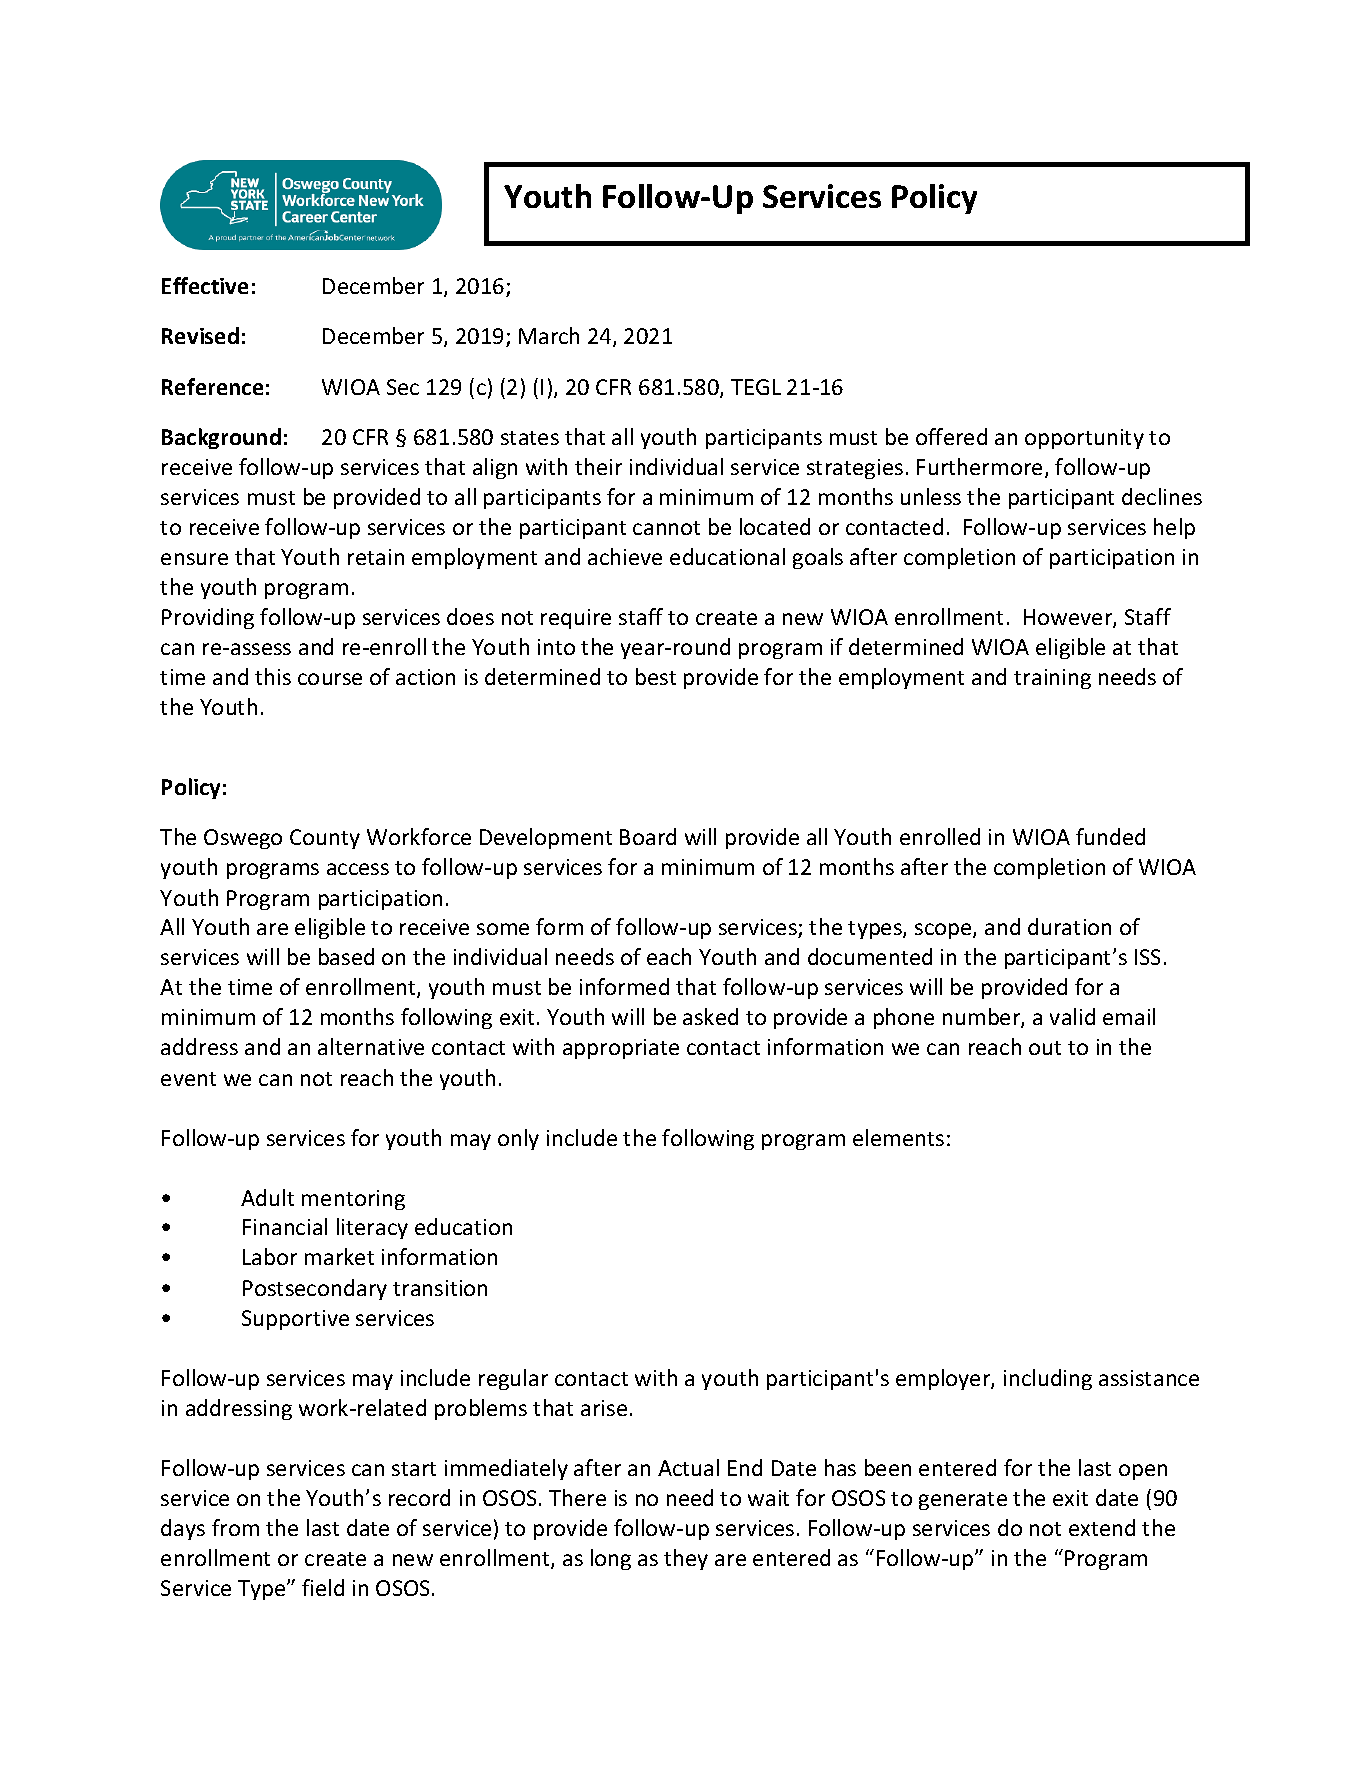 The height and width of the screenshot is (1770, 1368). What do you see at coordinates (200, 335) in the screenshot?
I see `Revised` at bounding box center [200, 335].
